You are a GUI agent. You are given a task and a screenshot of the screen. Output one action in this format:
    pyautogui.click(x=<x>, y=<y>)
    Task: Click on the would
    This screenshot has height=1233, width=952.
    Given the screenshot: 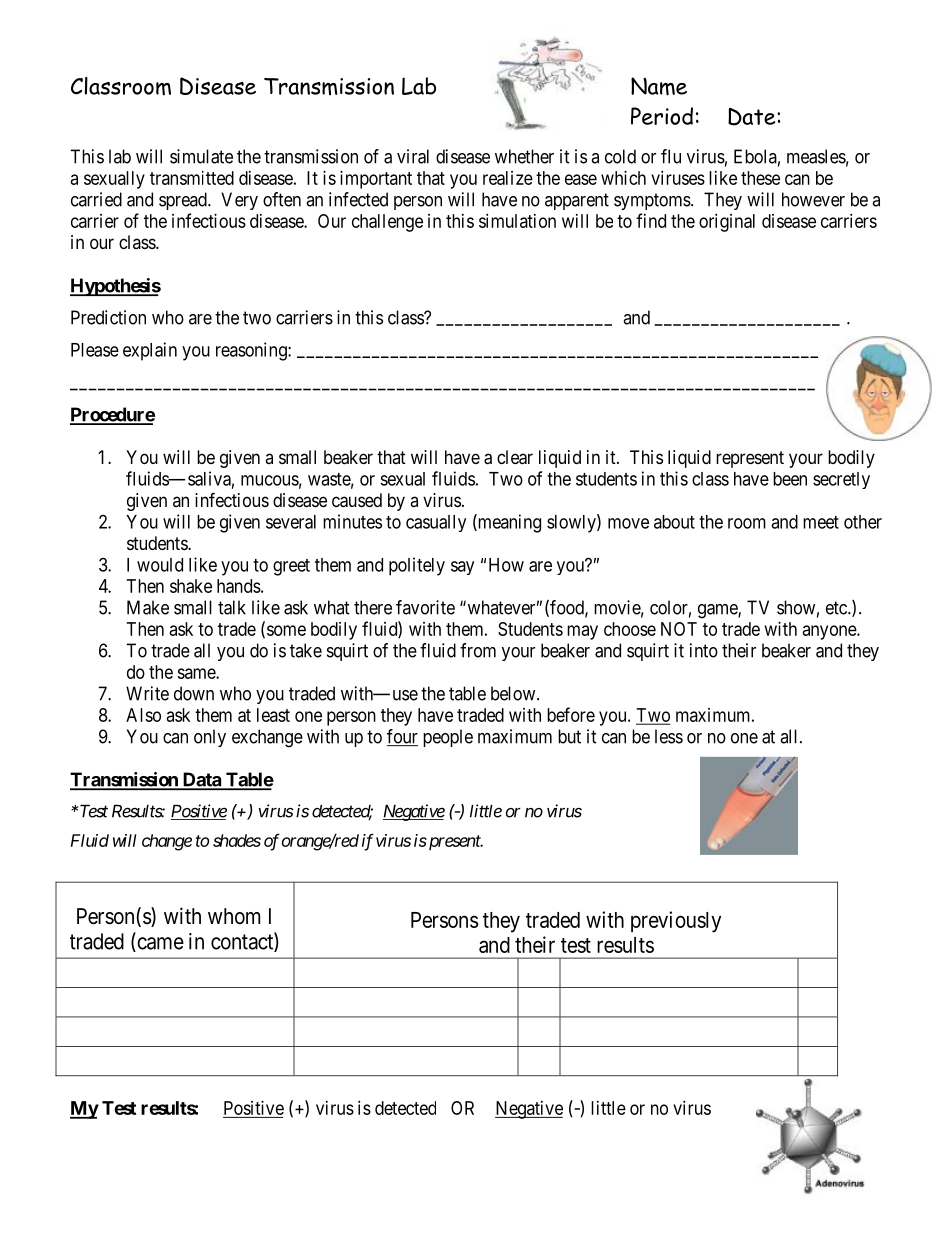 What is the action you would take?
    pyautogui.click(x=160, y=565)
